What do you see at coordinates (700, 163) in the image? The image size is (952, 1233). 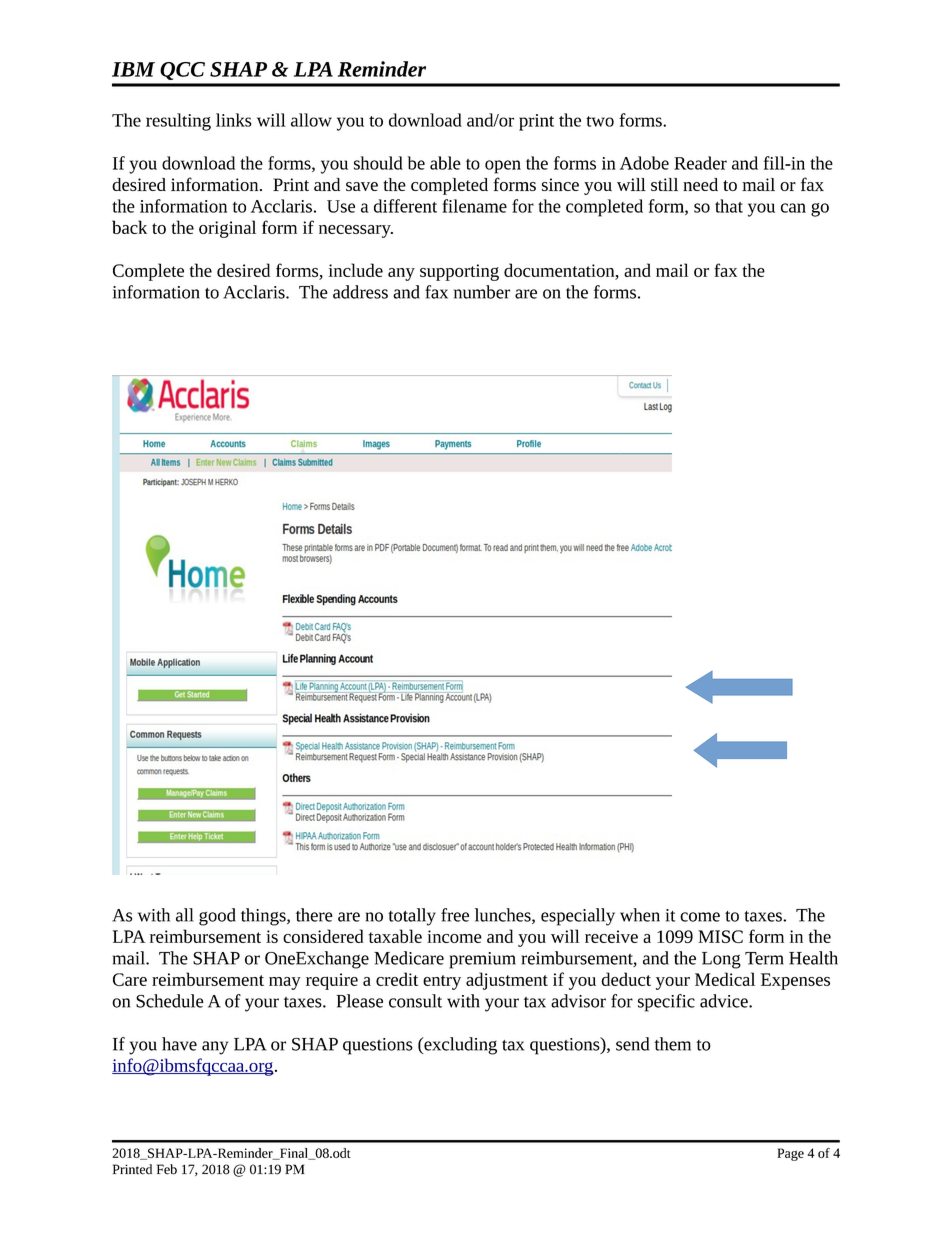 I see `Reader` at bounding box center [700, 163].
